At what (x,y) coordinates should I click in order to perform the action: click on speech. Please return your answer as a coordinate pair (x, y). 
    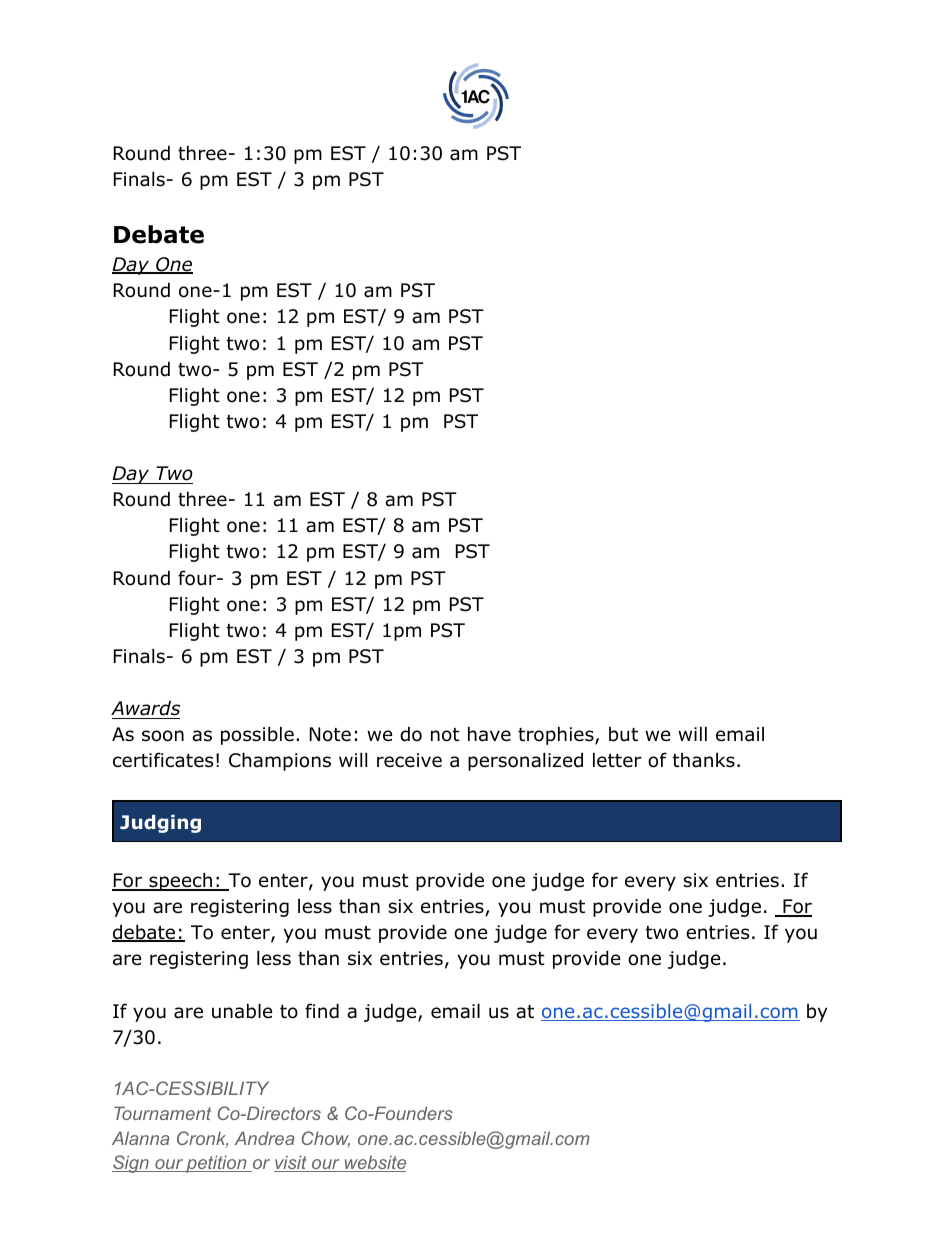
    Looking at the image, I should click on (180, 881).
